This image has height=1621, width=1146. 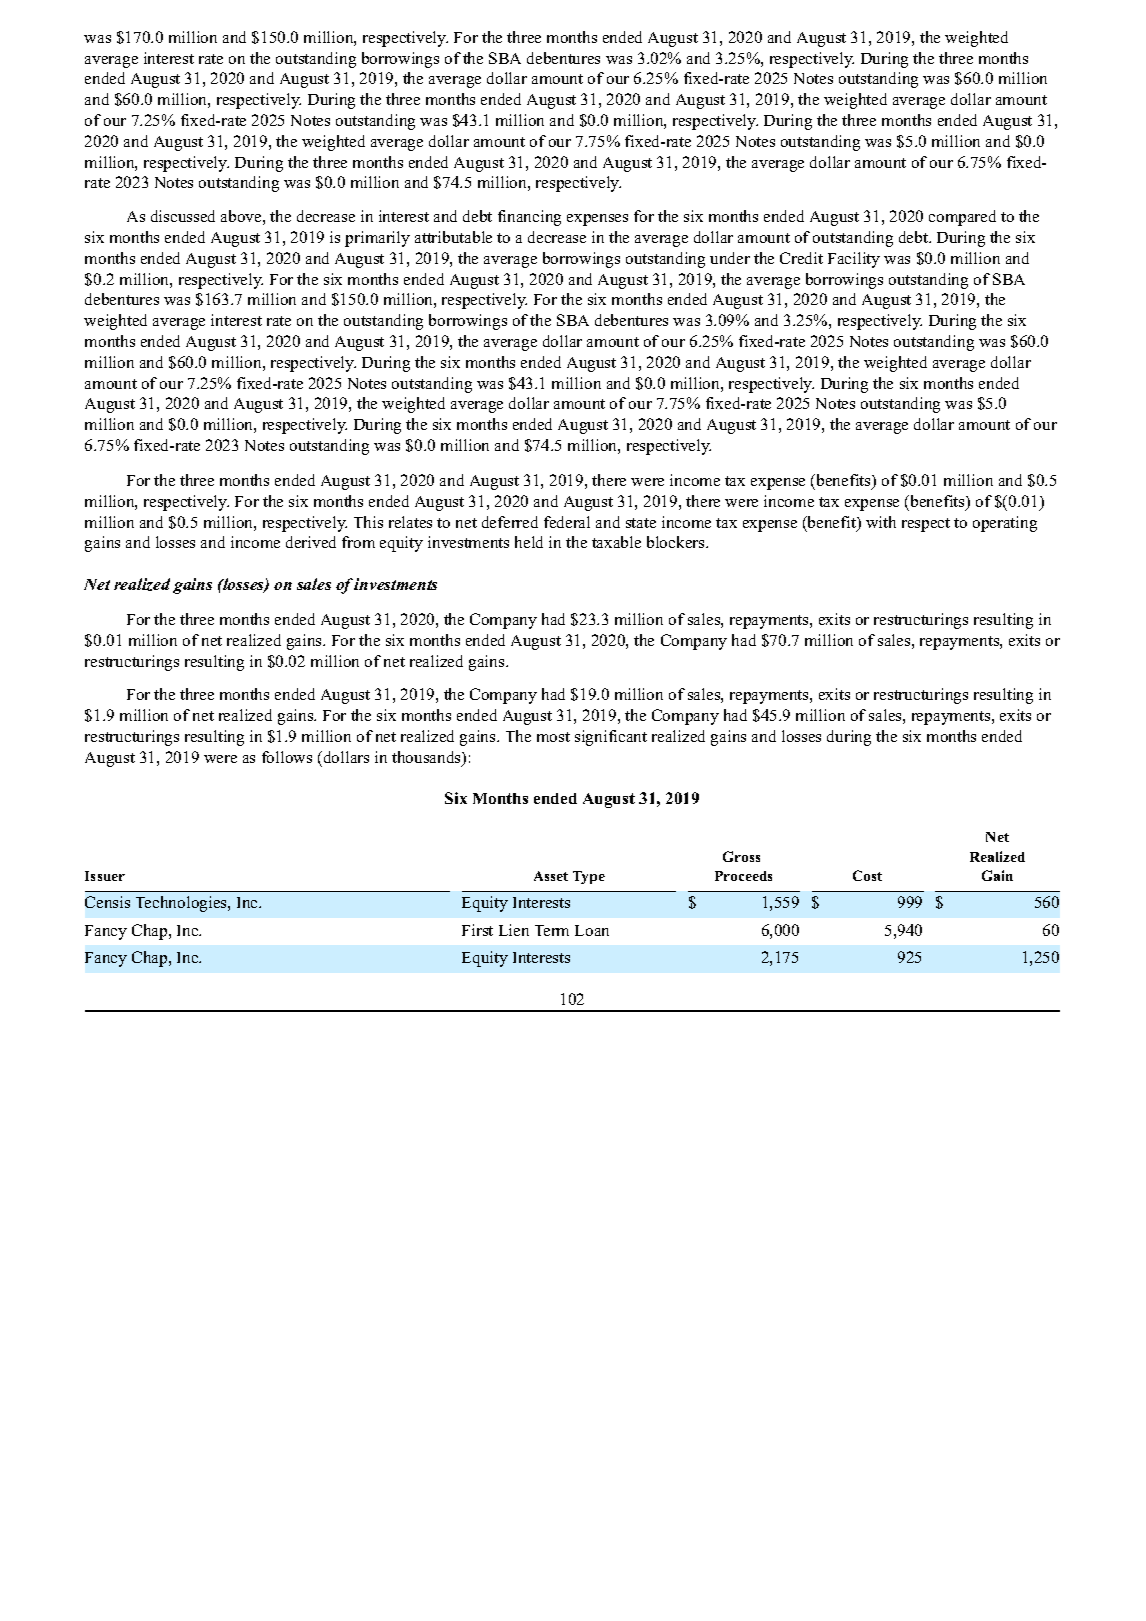 I want to click on financing, so click(x=529, y=218).
